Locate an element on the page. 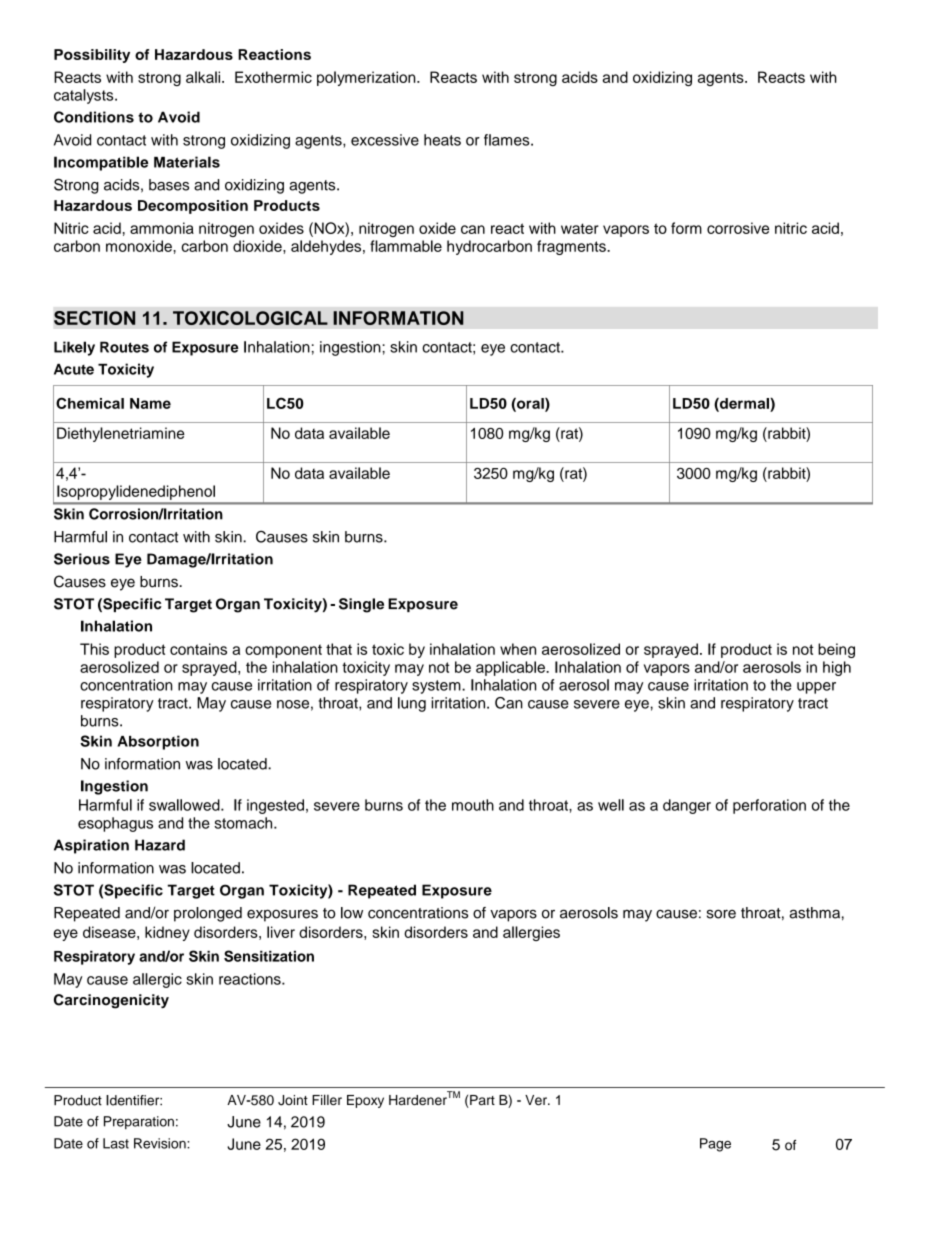 This document has width=952, height=1233. Preparation is located at coordinates (139, 1122).
